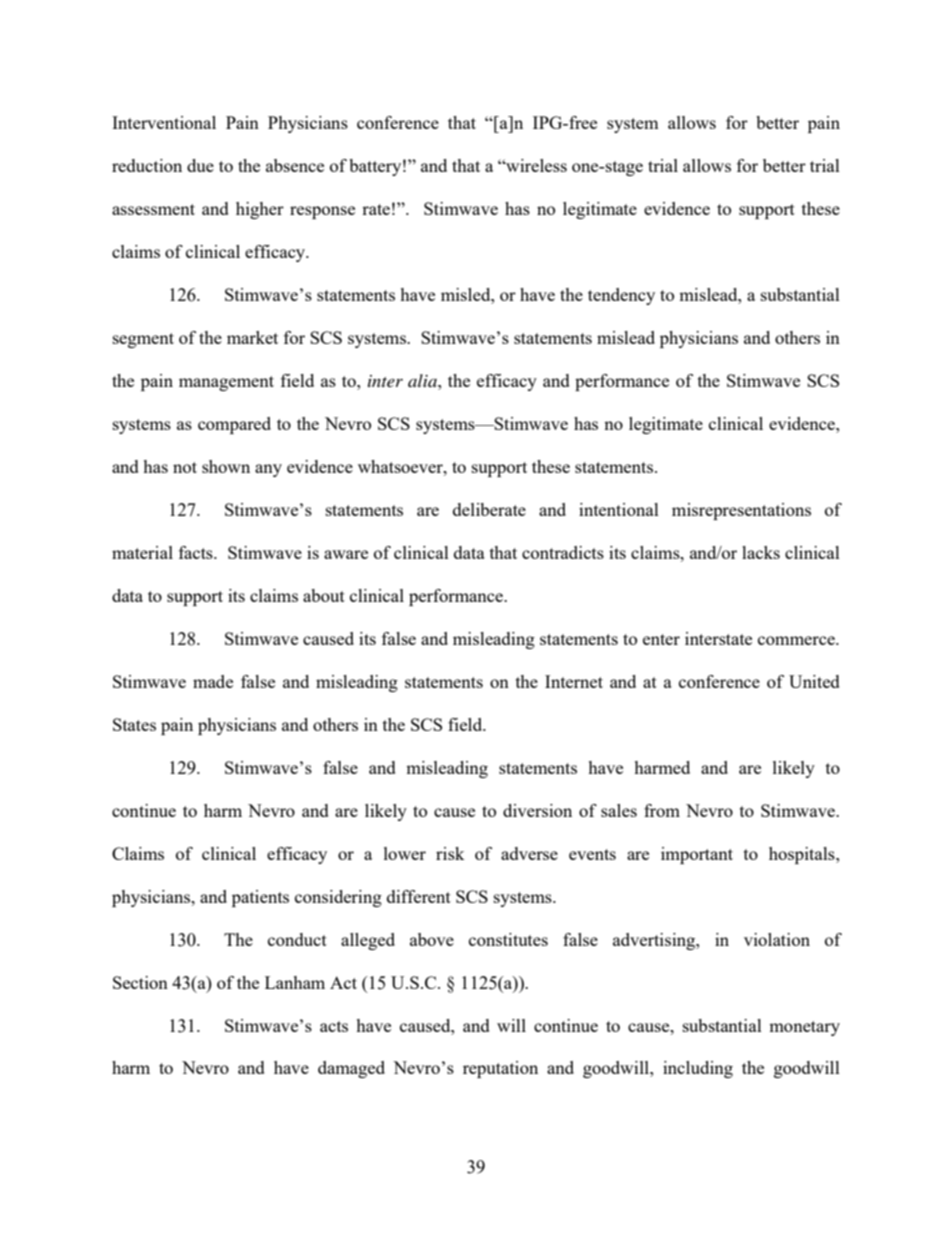 The height and width of the screenshot is (1233, 952). What do you see at coordinates (500, 1069) in the screenshot?
I see `reputation` at bounding box center [500, 1069].
